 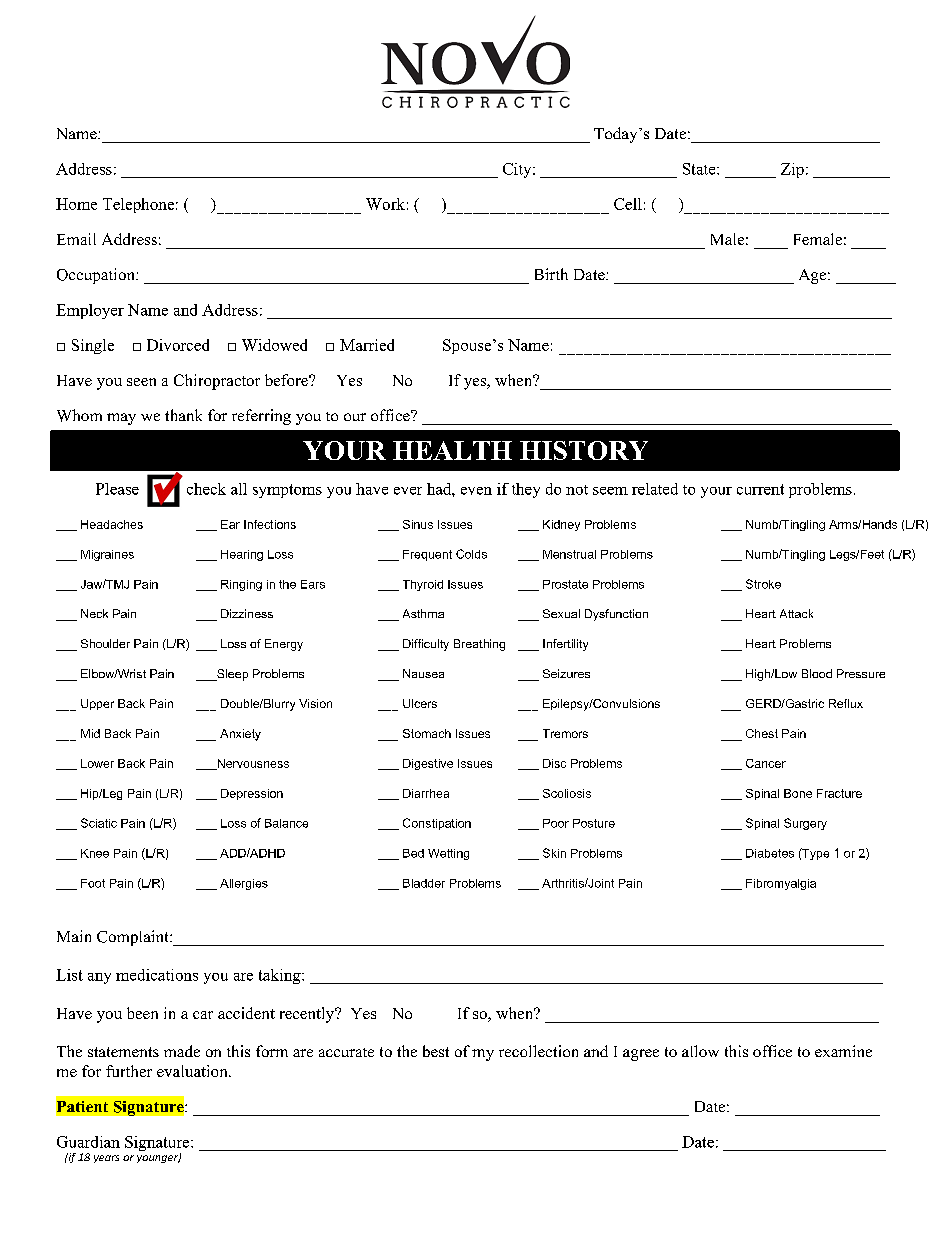 I want to click on City, so click(x=518, y=170).
